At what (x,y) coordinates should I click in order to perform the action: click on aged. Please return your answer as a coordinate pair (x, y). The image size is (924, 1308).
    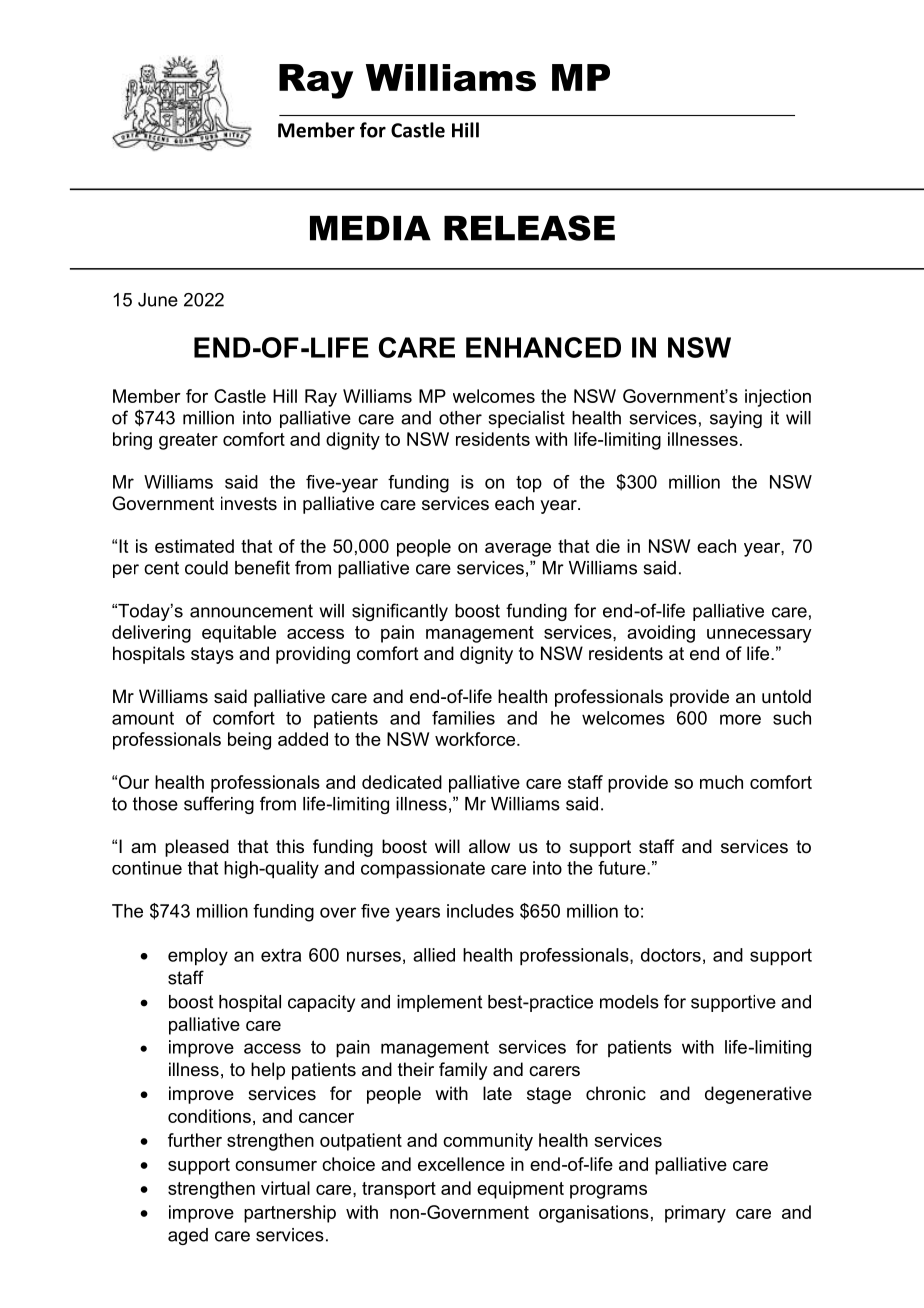
    Looking at the image, I should click on (188, 1236).
